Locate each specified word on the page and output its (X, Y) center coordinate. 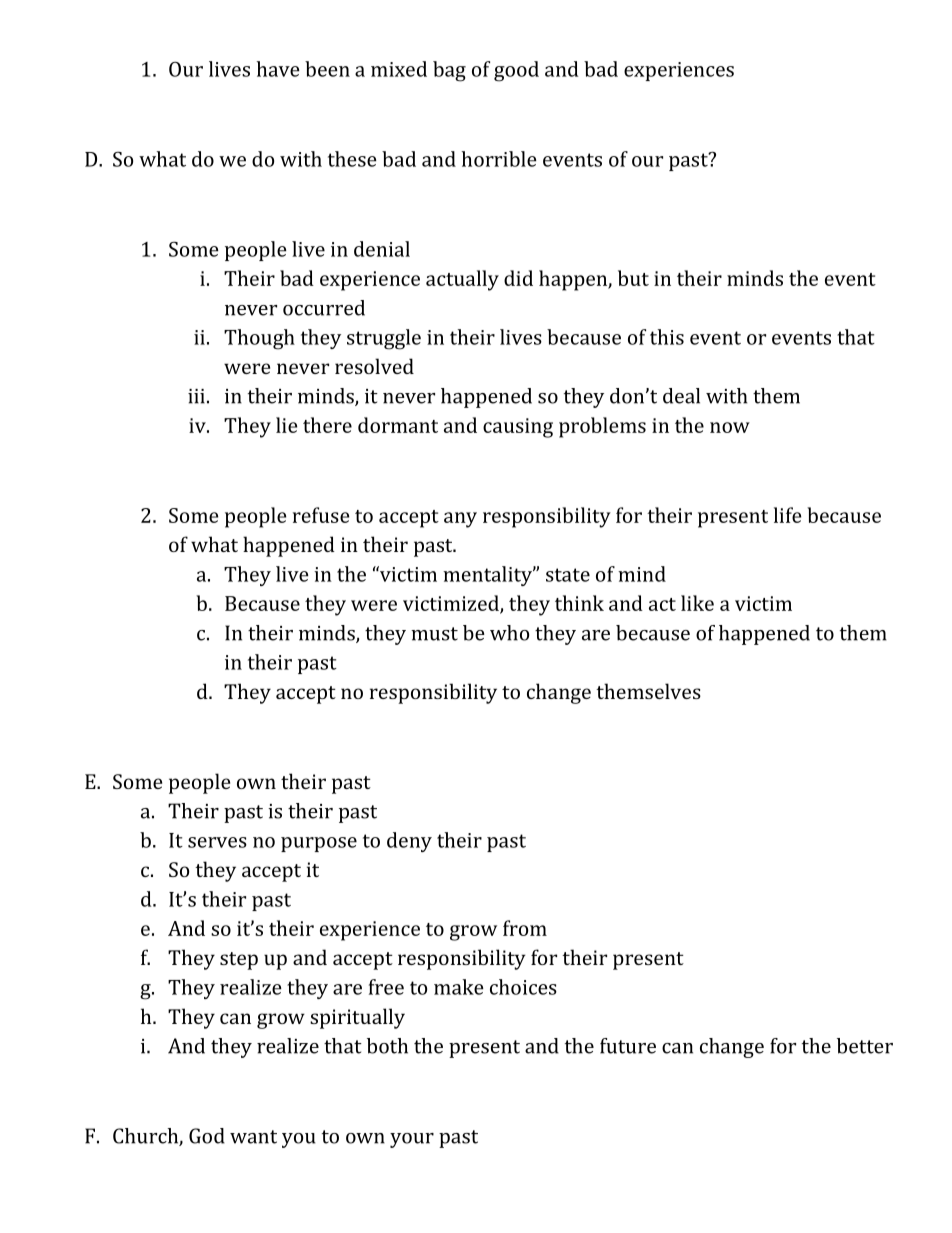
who (509, 633)
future (628, 1046)
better (865, 1046)
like (697, 603)
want (253, 1137)
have (278, 69)
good (516, 71)
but (633, 278)
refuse (321, 515)
